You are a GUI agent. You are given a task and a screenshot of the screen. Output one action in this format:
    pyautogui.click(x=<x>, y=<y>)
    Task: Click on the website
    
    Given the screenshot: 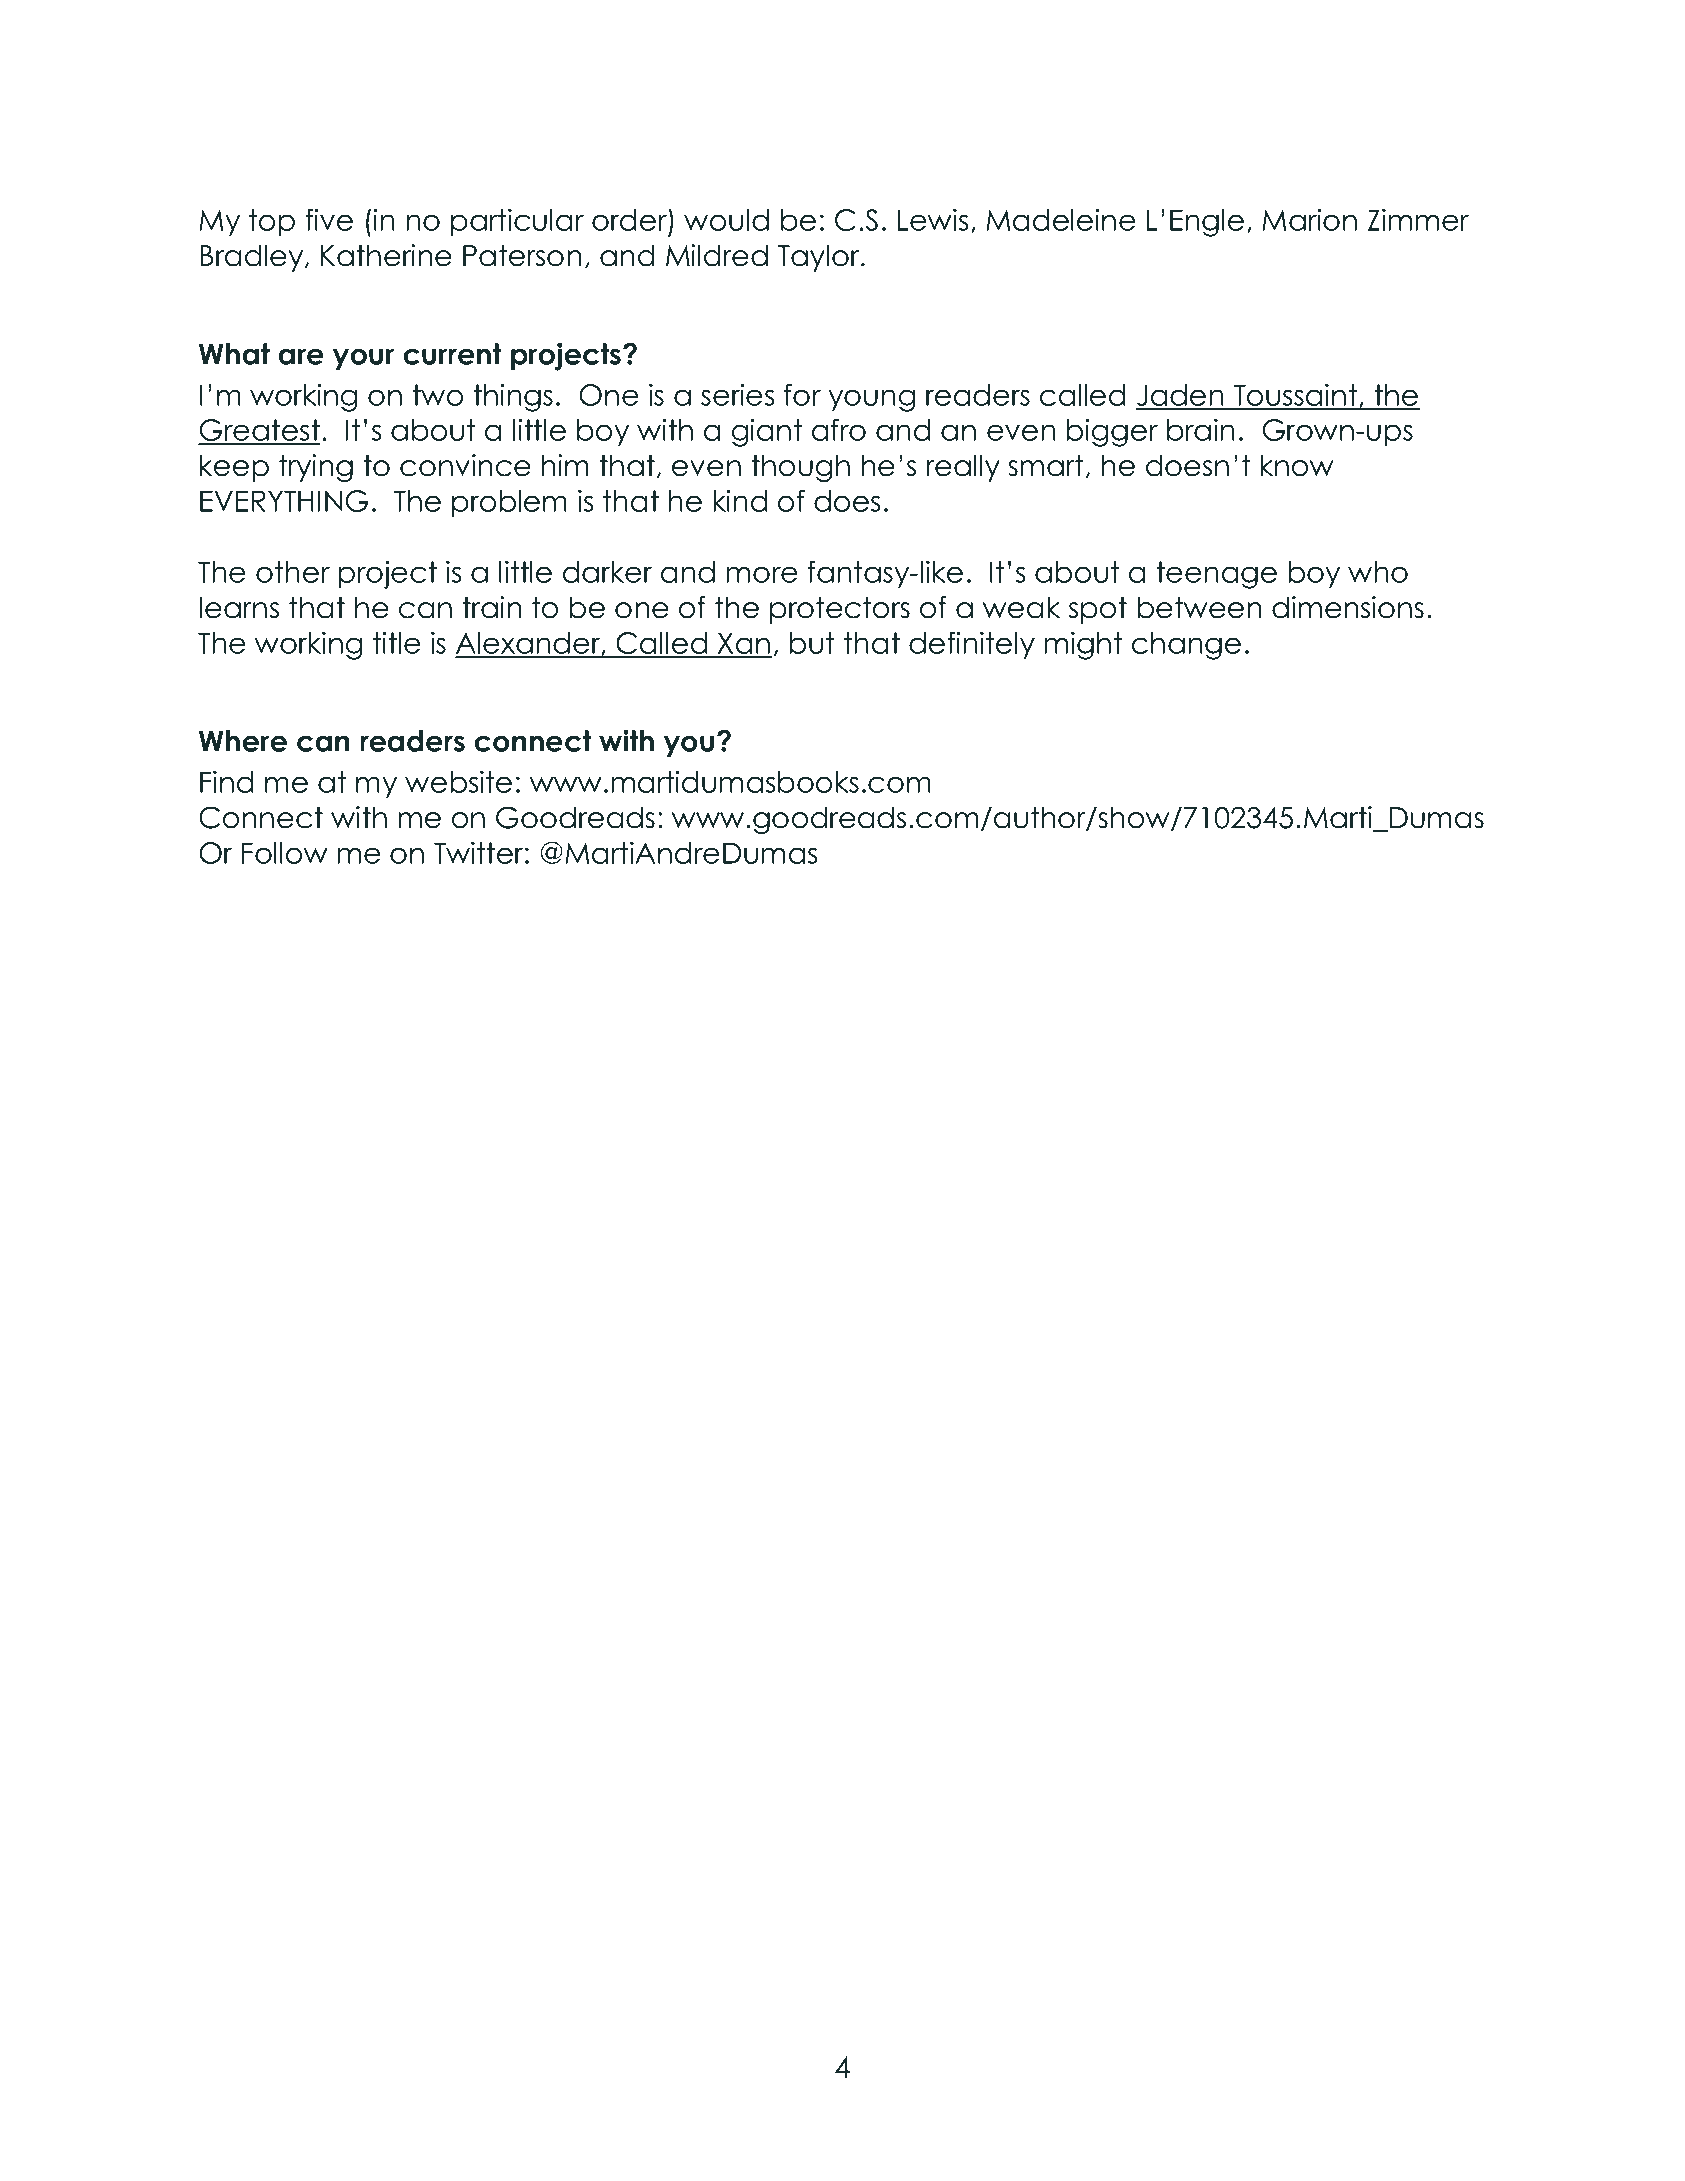 What is the action you would take?
    pyautogui.click(x=458, y=781)
